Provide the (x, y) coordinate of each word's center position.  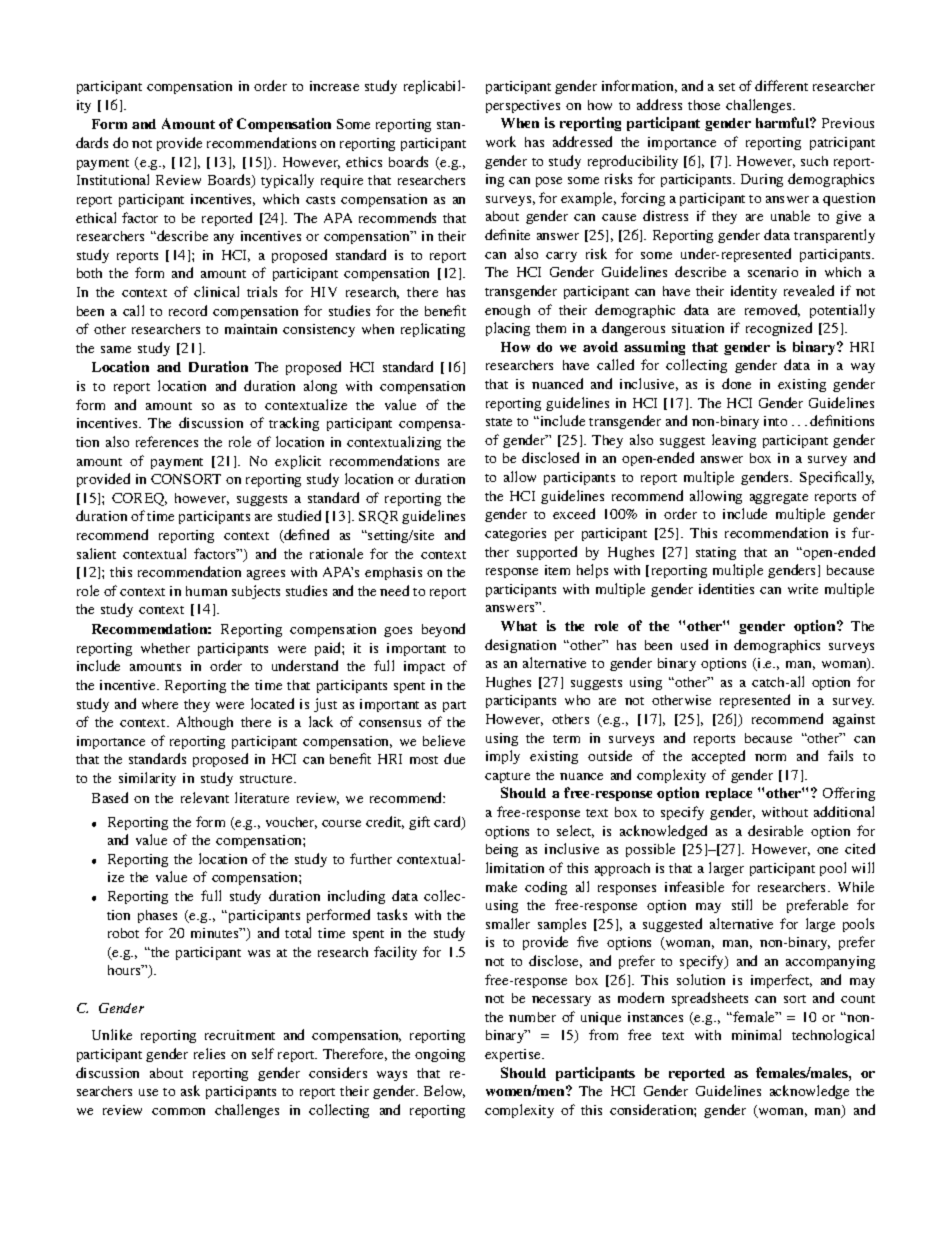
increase (334, 86)
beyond (443, 630)
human (206, 591)
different (781, 85)
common (178, 1111)
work (501, 141)
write (803, 589)
